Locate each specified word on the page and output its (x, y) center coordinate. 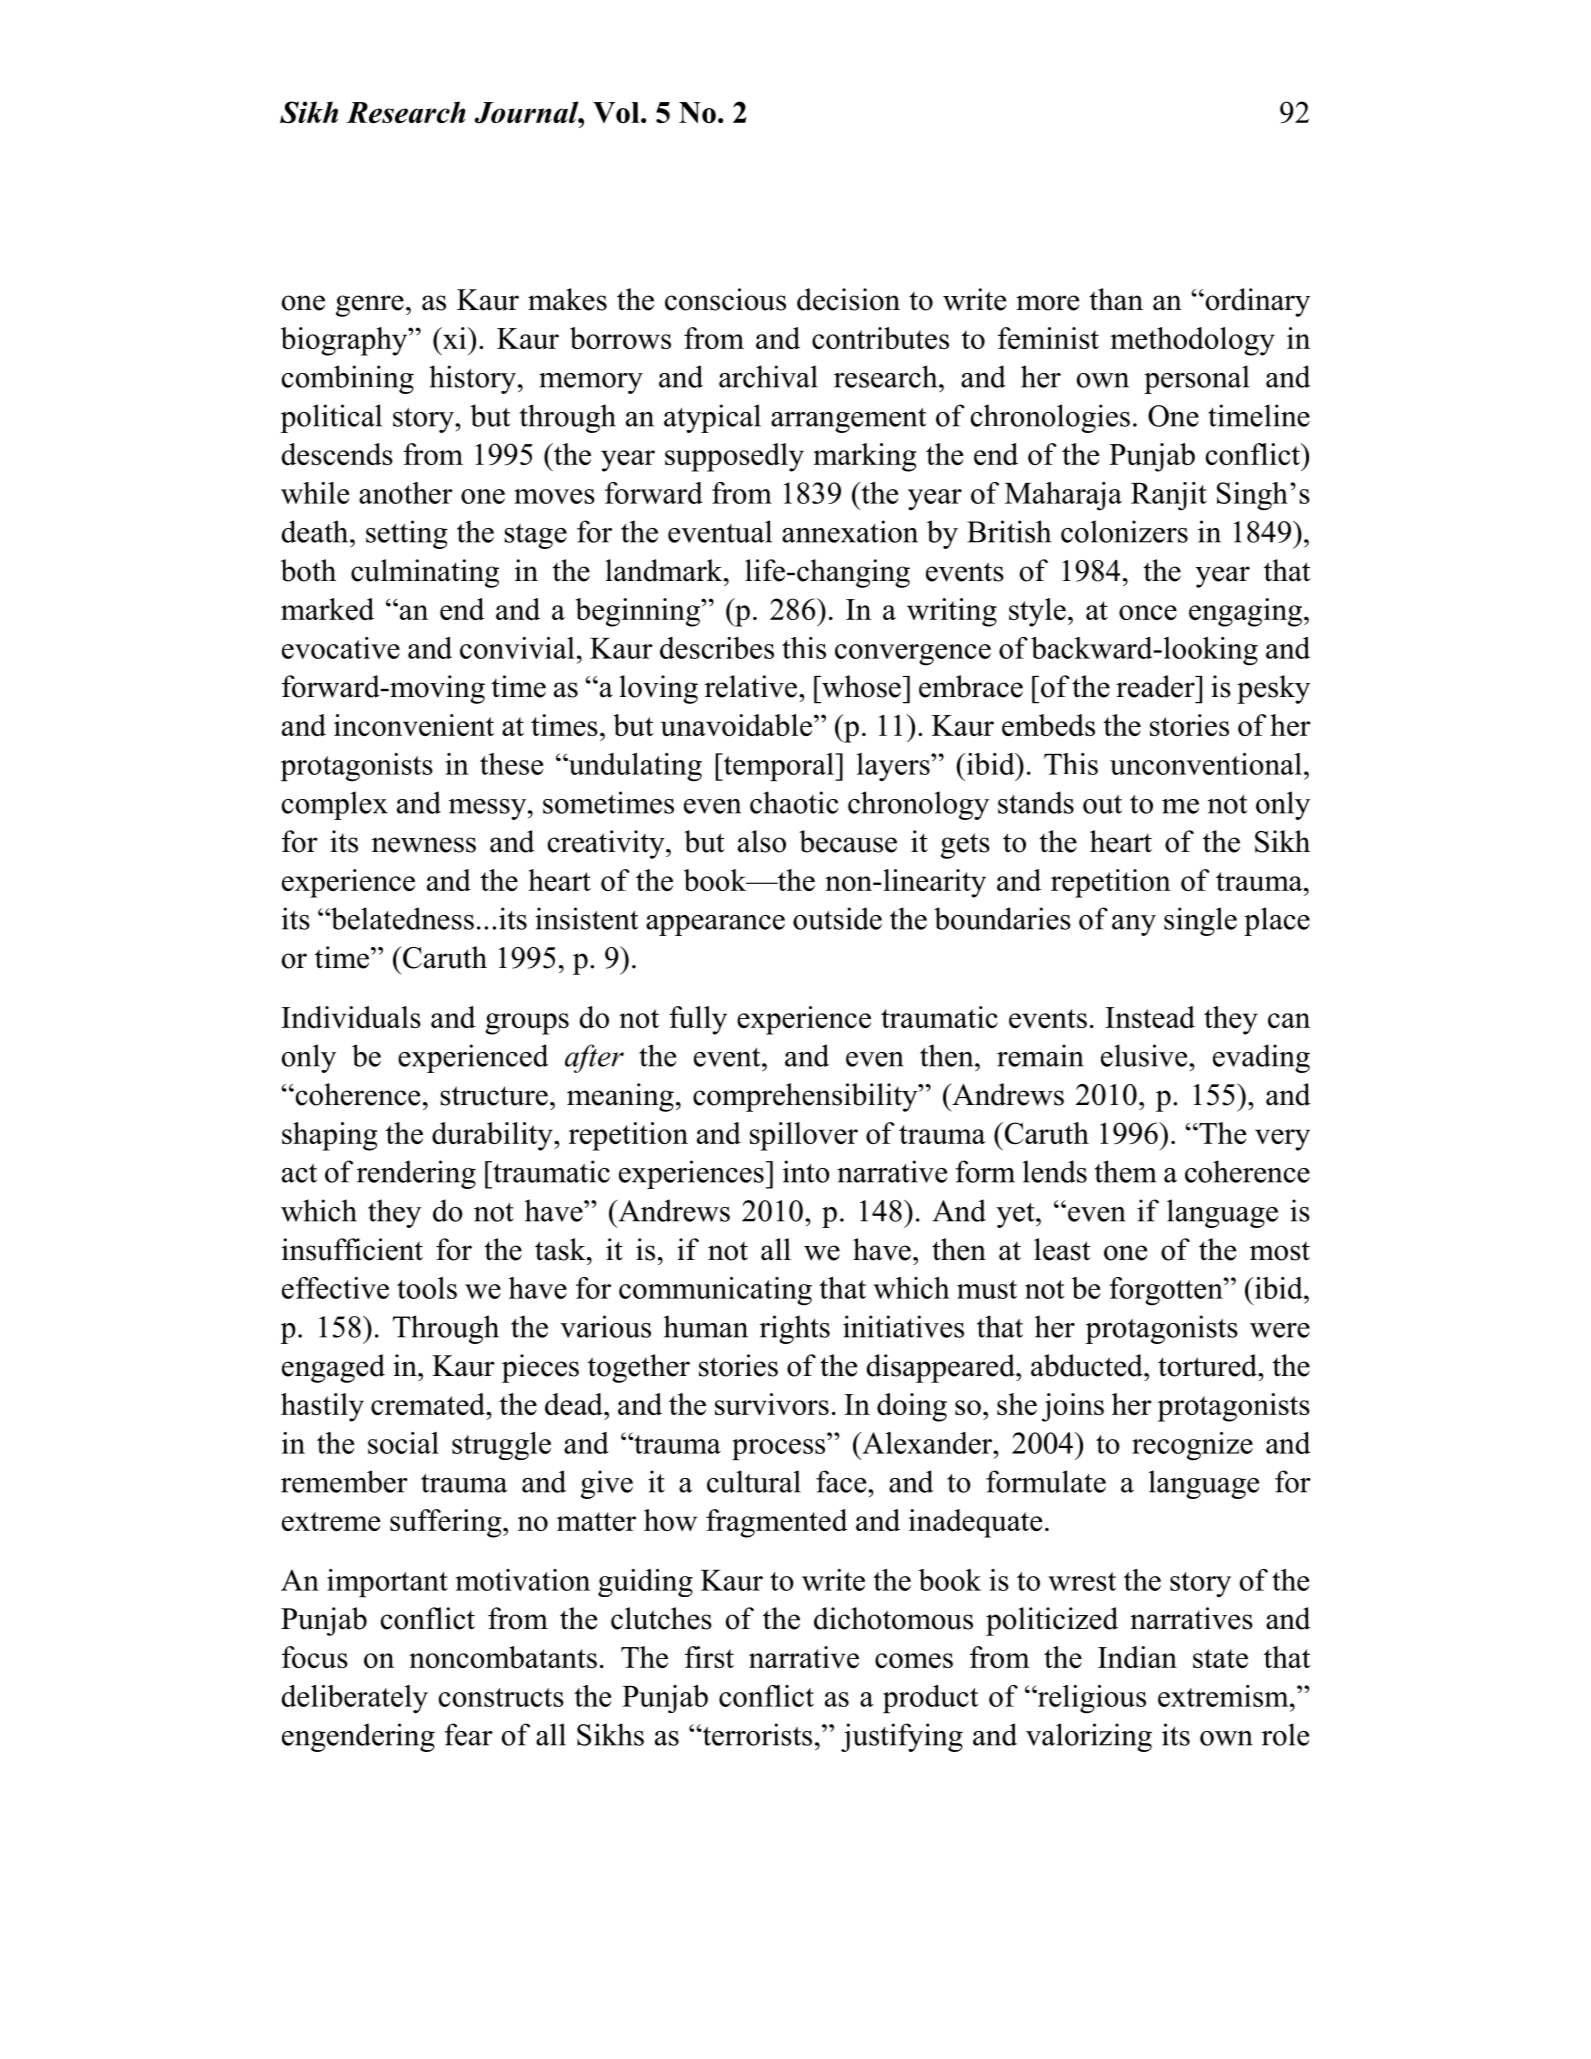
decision (848, 299)
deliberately (355, 1699)
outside (837, 918)
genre (370, 306)
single (1200, 921)
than (1116, 299)
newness (424, 845)
